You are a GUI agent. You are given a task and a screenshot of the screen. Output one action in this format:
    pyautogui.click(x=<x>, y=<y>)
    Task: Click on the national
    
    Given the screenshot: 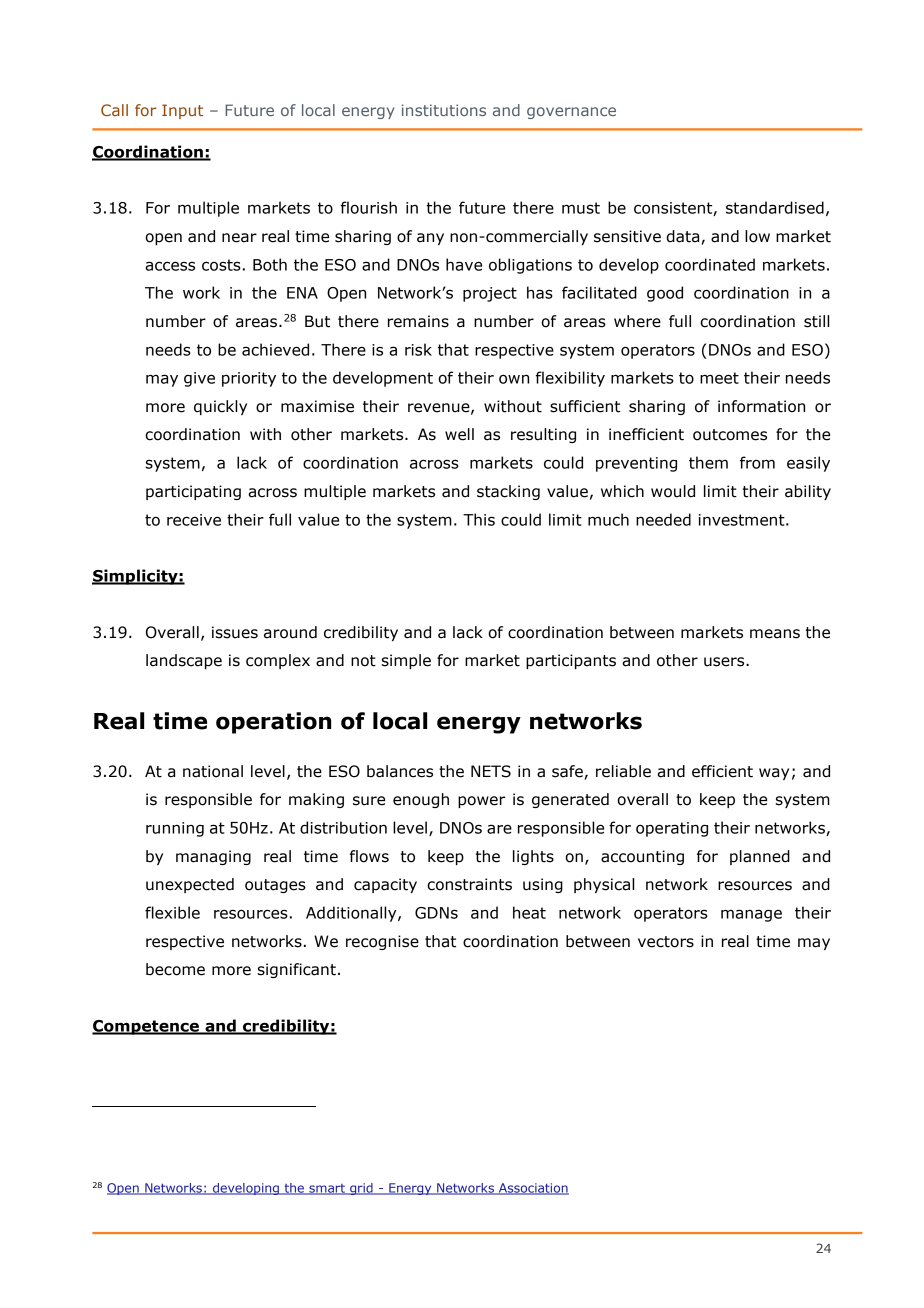 What is the action you would take?
    pyautogui.click(x=213, y=771)
